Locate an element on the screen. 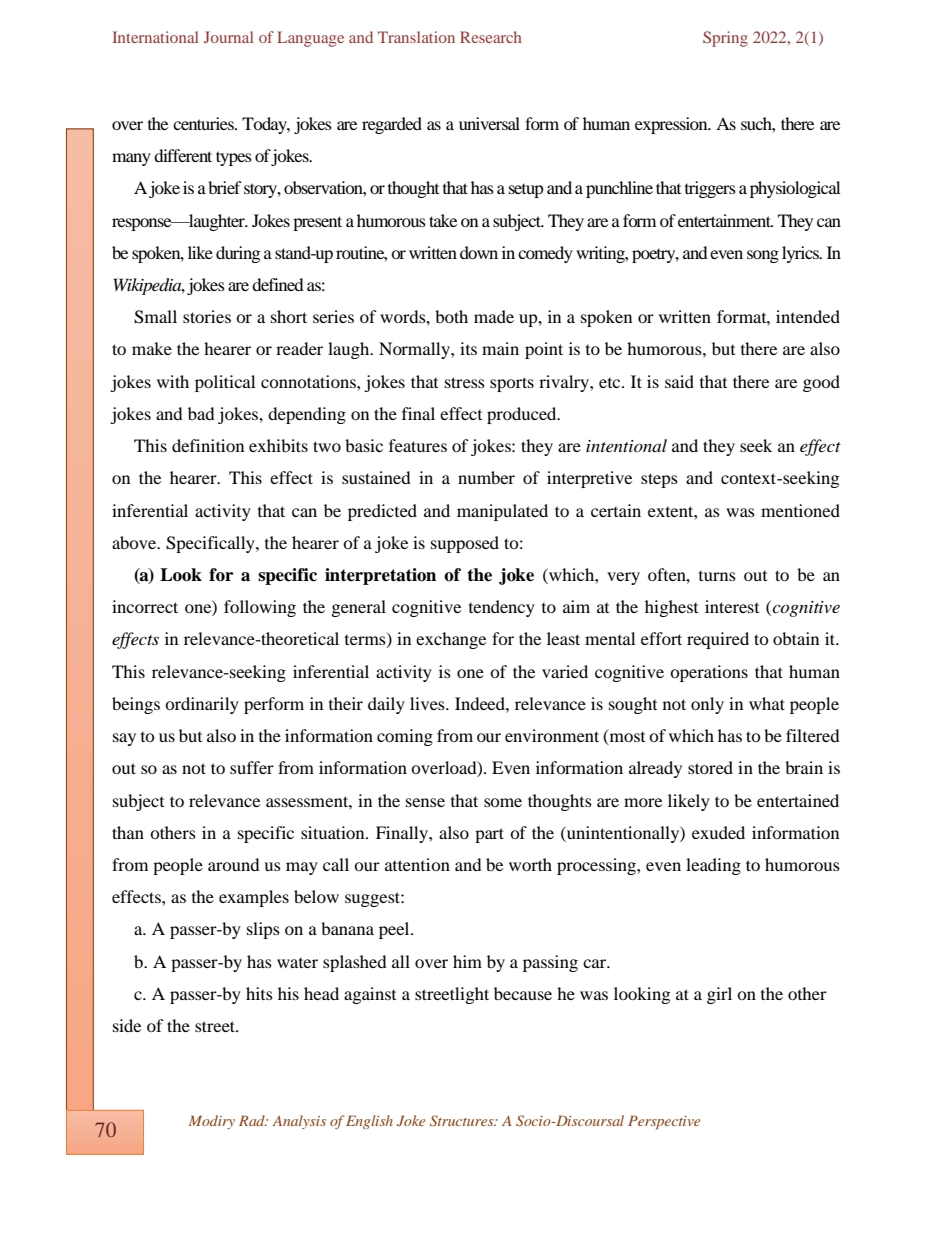 The width and height of the screenshot is (952, 1233). Spring is located at coordinates (725, 39).
